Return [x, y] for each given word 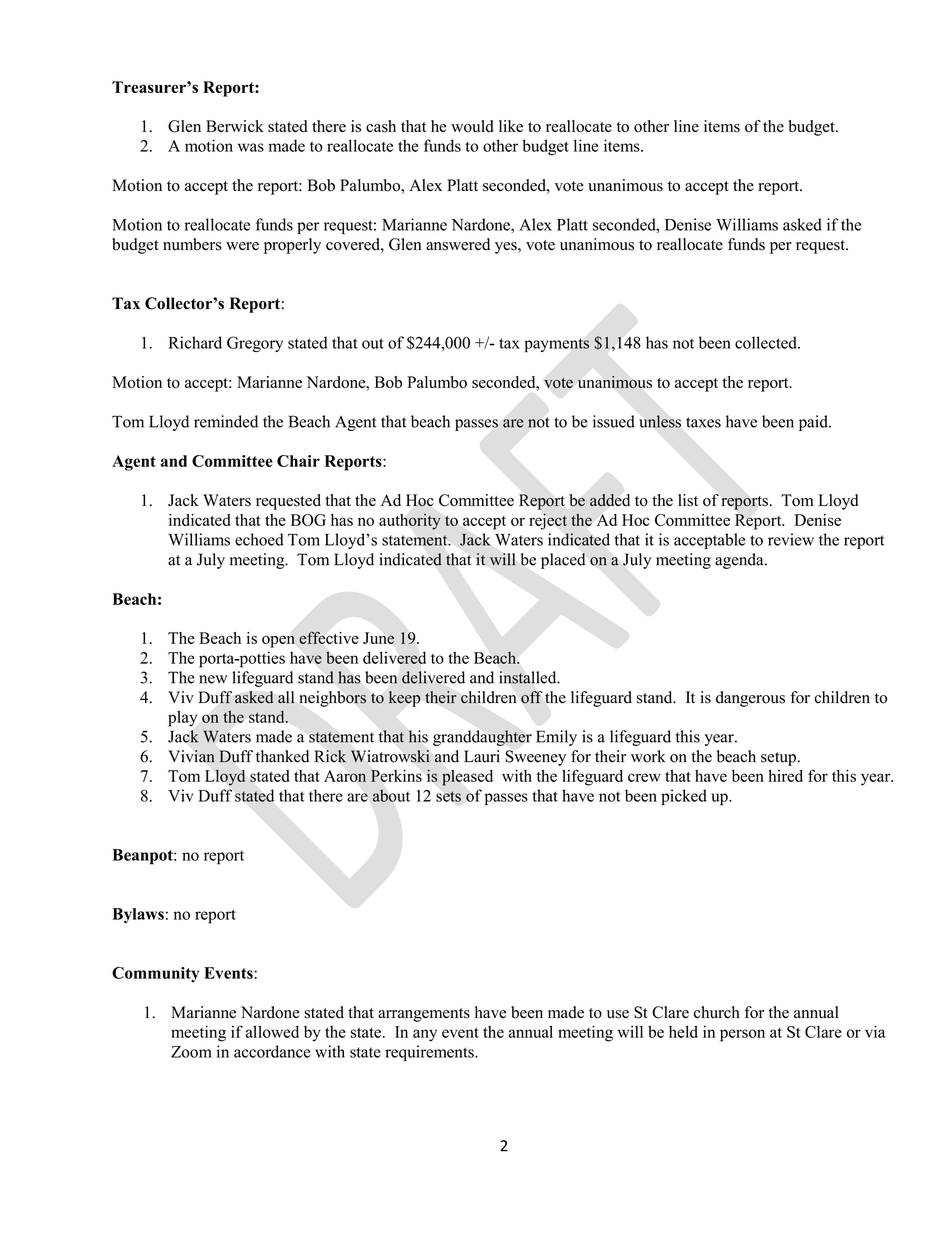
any [425, 1035]
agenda [740, 561]
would [472, 126]
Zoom [191, 1052]
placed [563, 561]
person [742, 1035]
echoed [259, 539]
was [251, 147]
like [511, 126]
